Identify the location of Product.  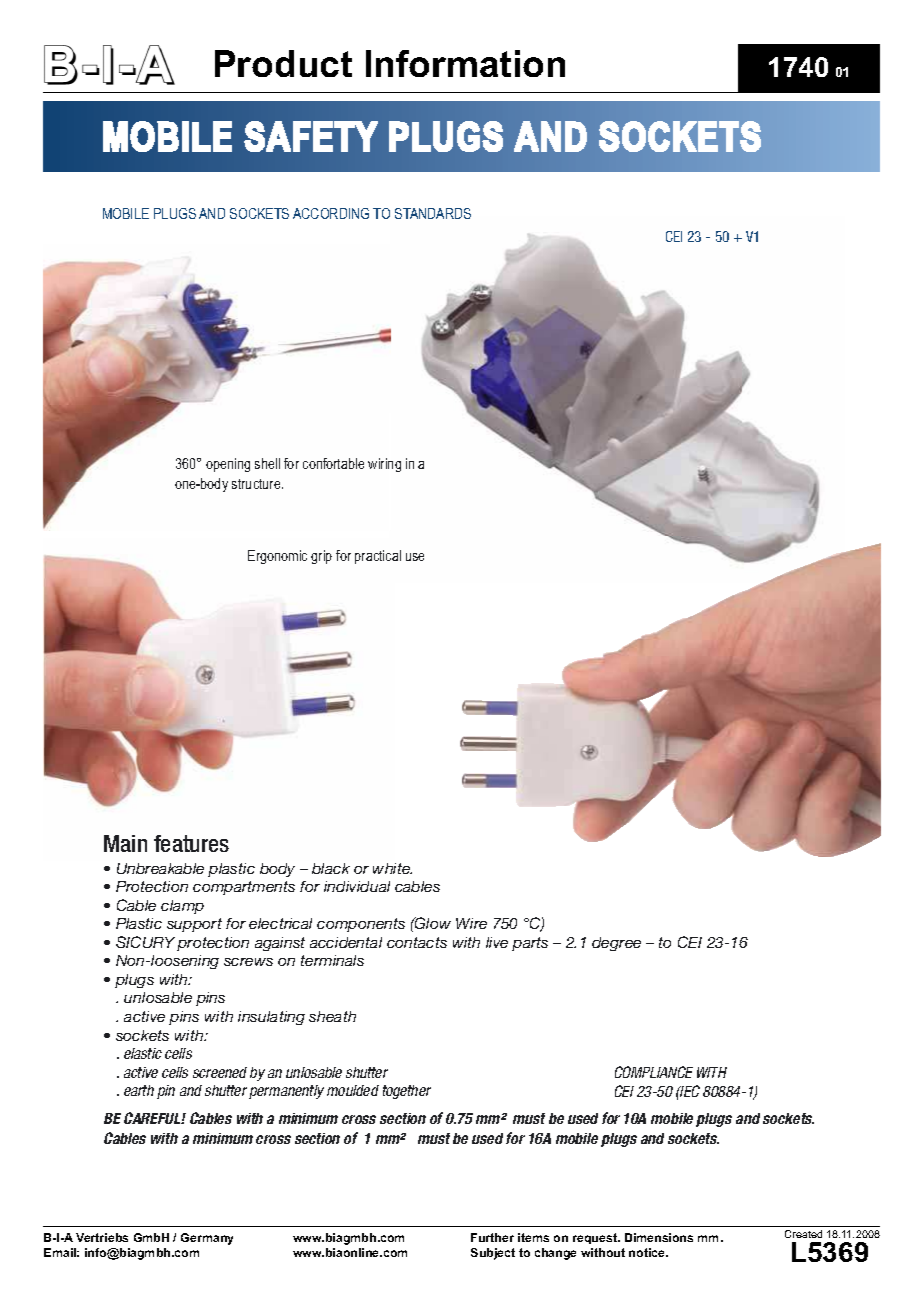
(283, 63).
